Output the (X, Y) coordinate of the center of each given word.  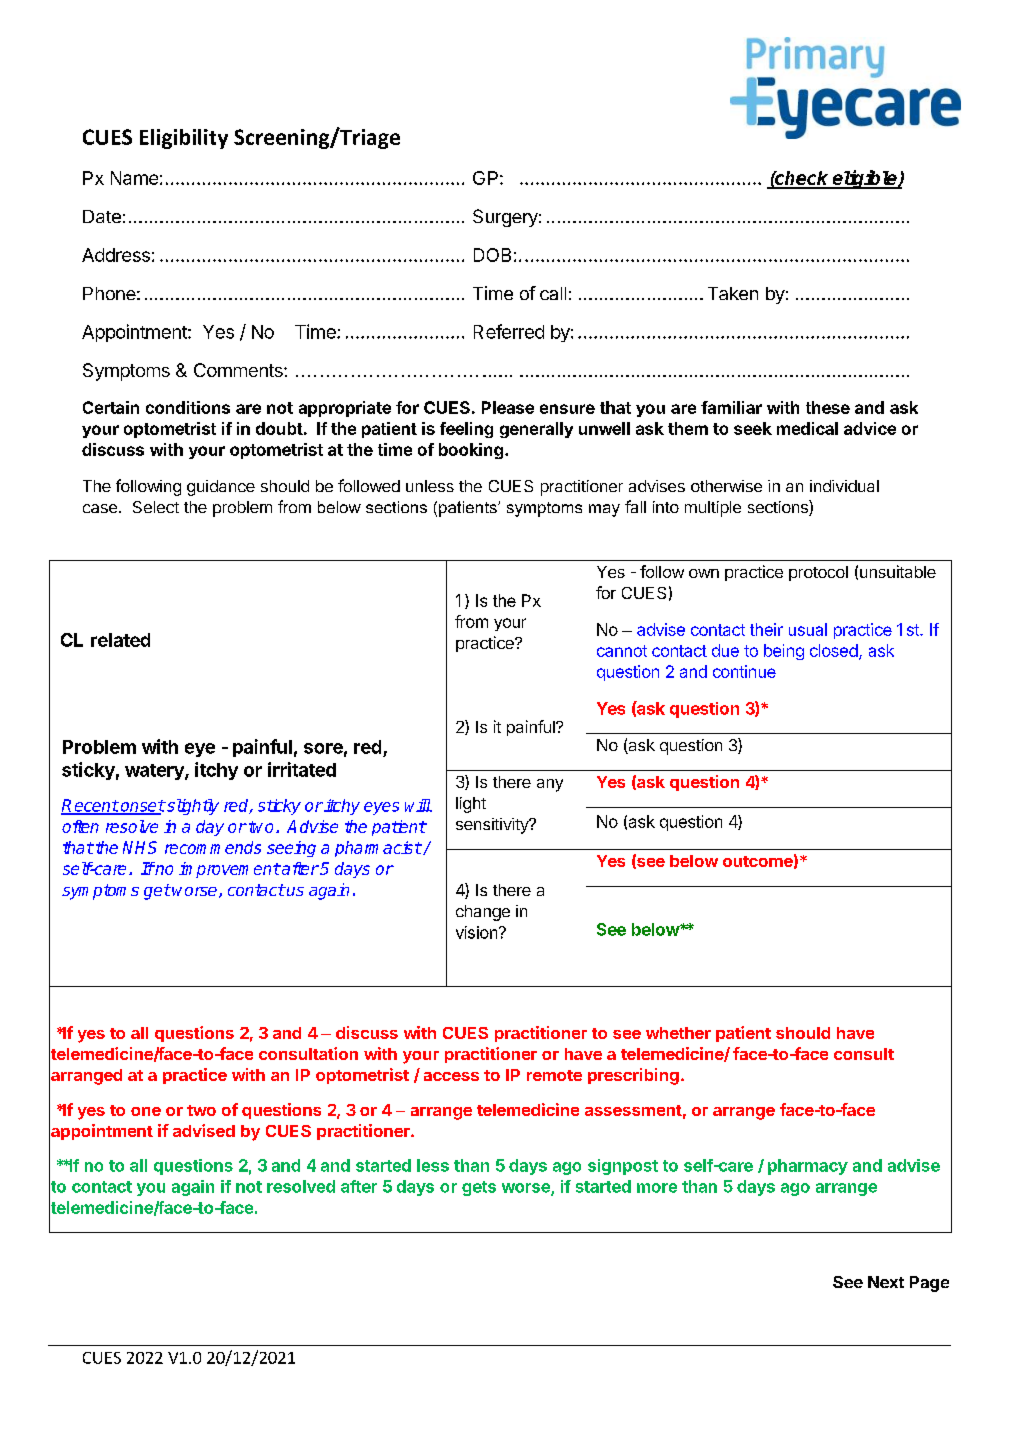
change (483, 913)
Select (156, 507)
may (604, 510)
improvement (229, 870)
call (553, 293)
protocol (818, 573)
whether (678, 1033)
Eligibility (184, 139)
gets (479, 1188)
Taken (733, 293)
